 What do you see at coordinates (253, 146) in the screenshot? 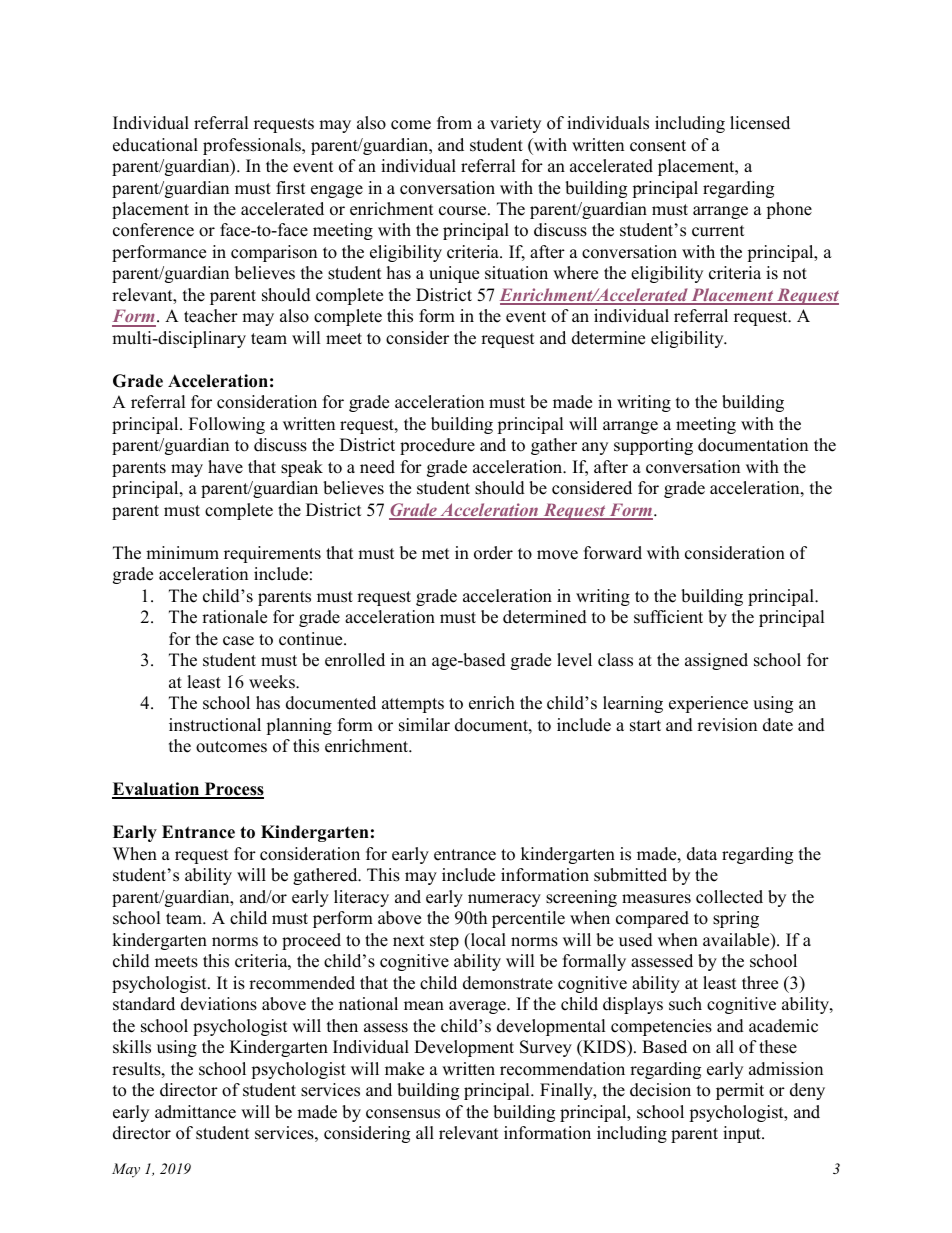
I see `professionals` at bounding box center [253, 146].
